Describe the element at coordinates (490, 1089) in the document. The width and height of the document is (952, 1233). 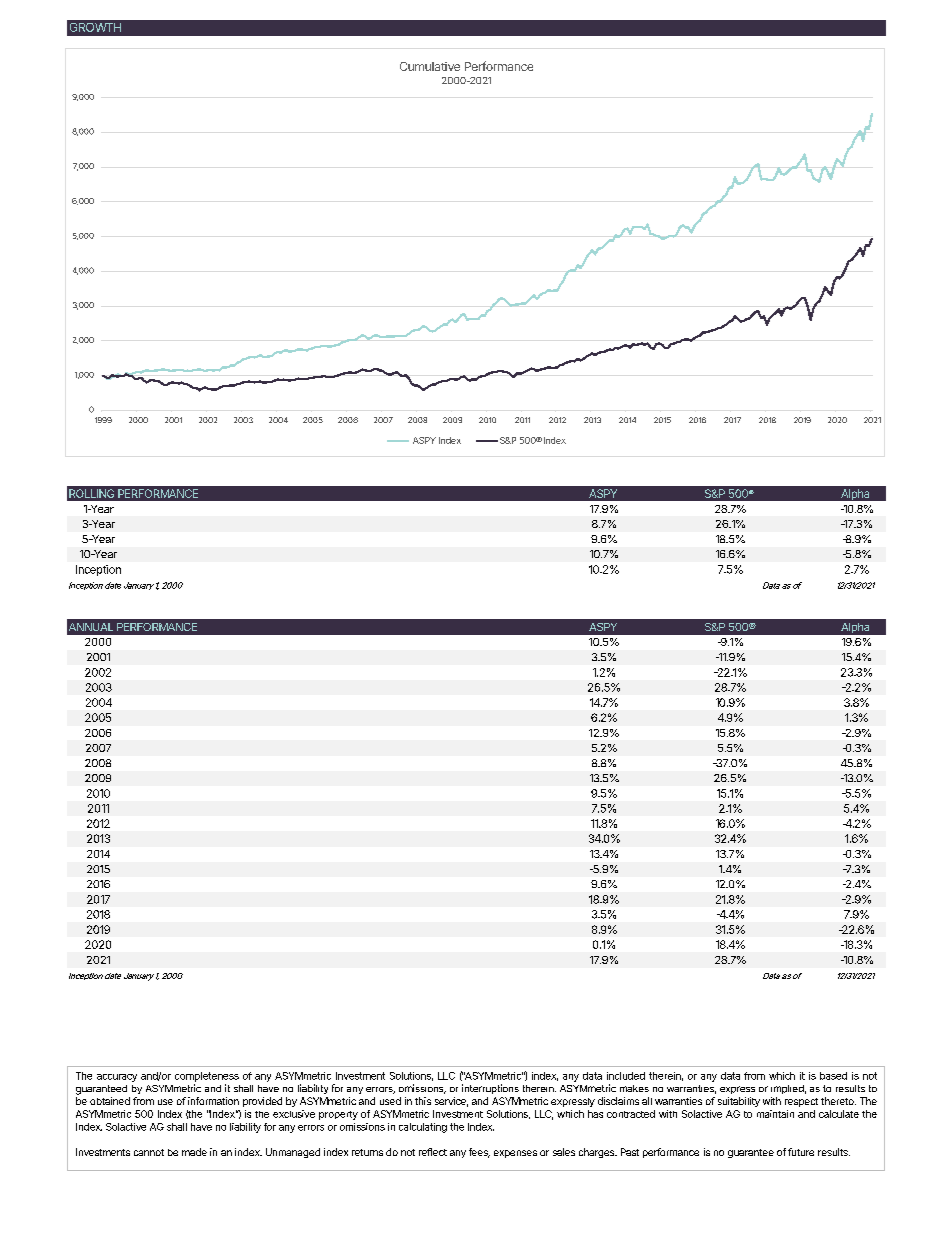
I see `interruptions` at that location.
